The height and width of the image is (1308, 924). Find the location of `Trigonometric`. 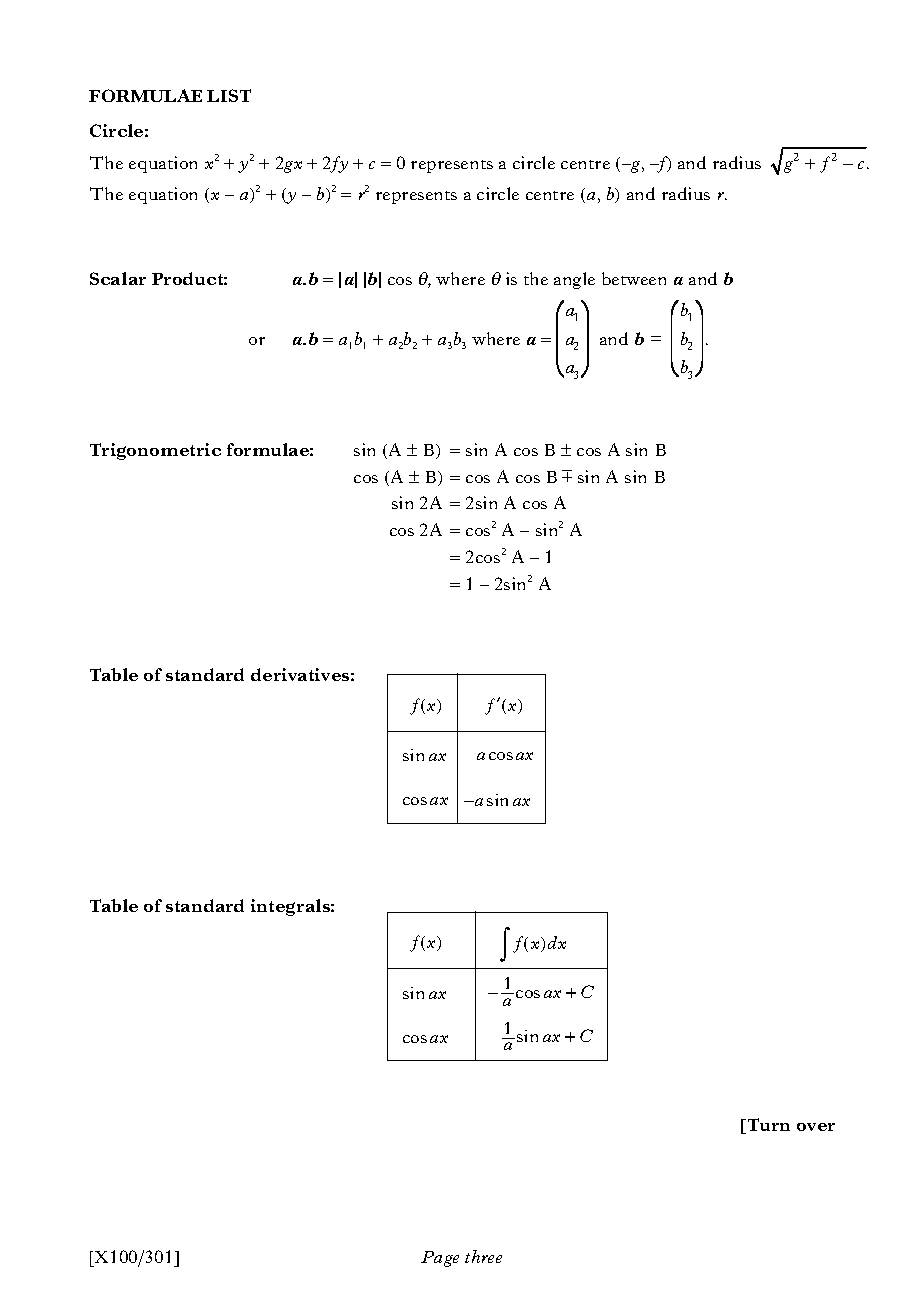

Trigonometric is located at coordinates (155, 451).
